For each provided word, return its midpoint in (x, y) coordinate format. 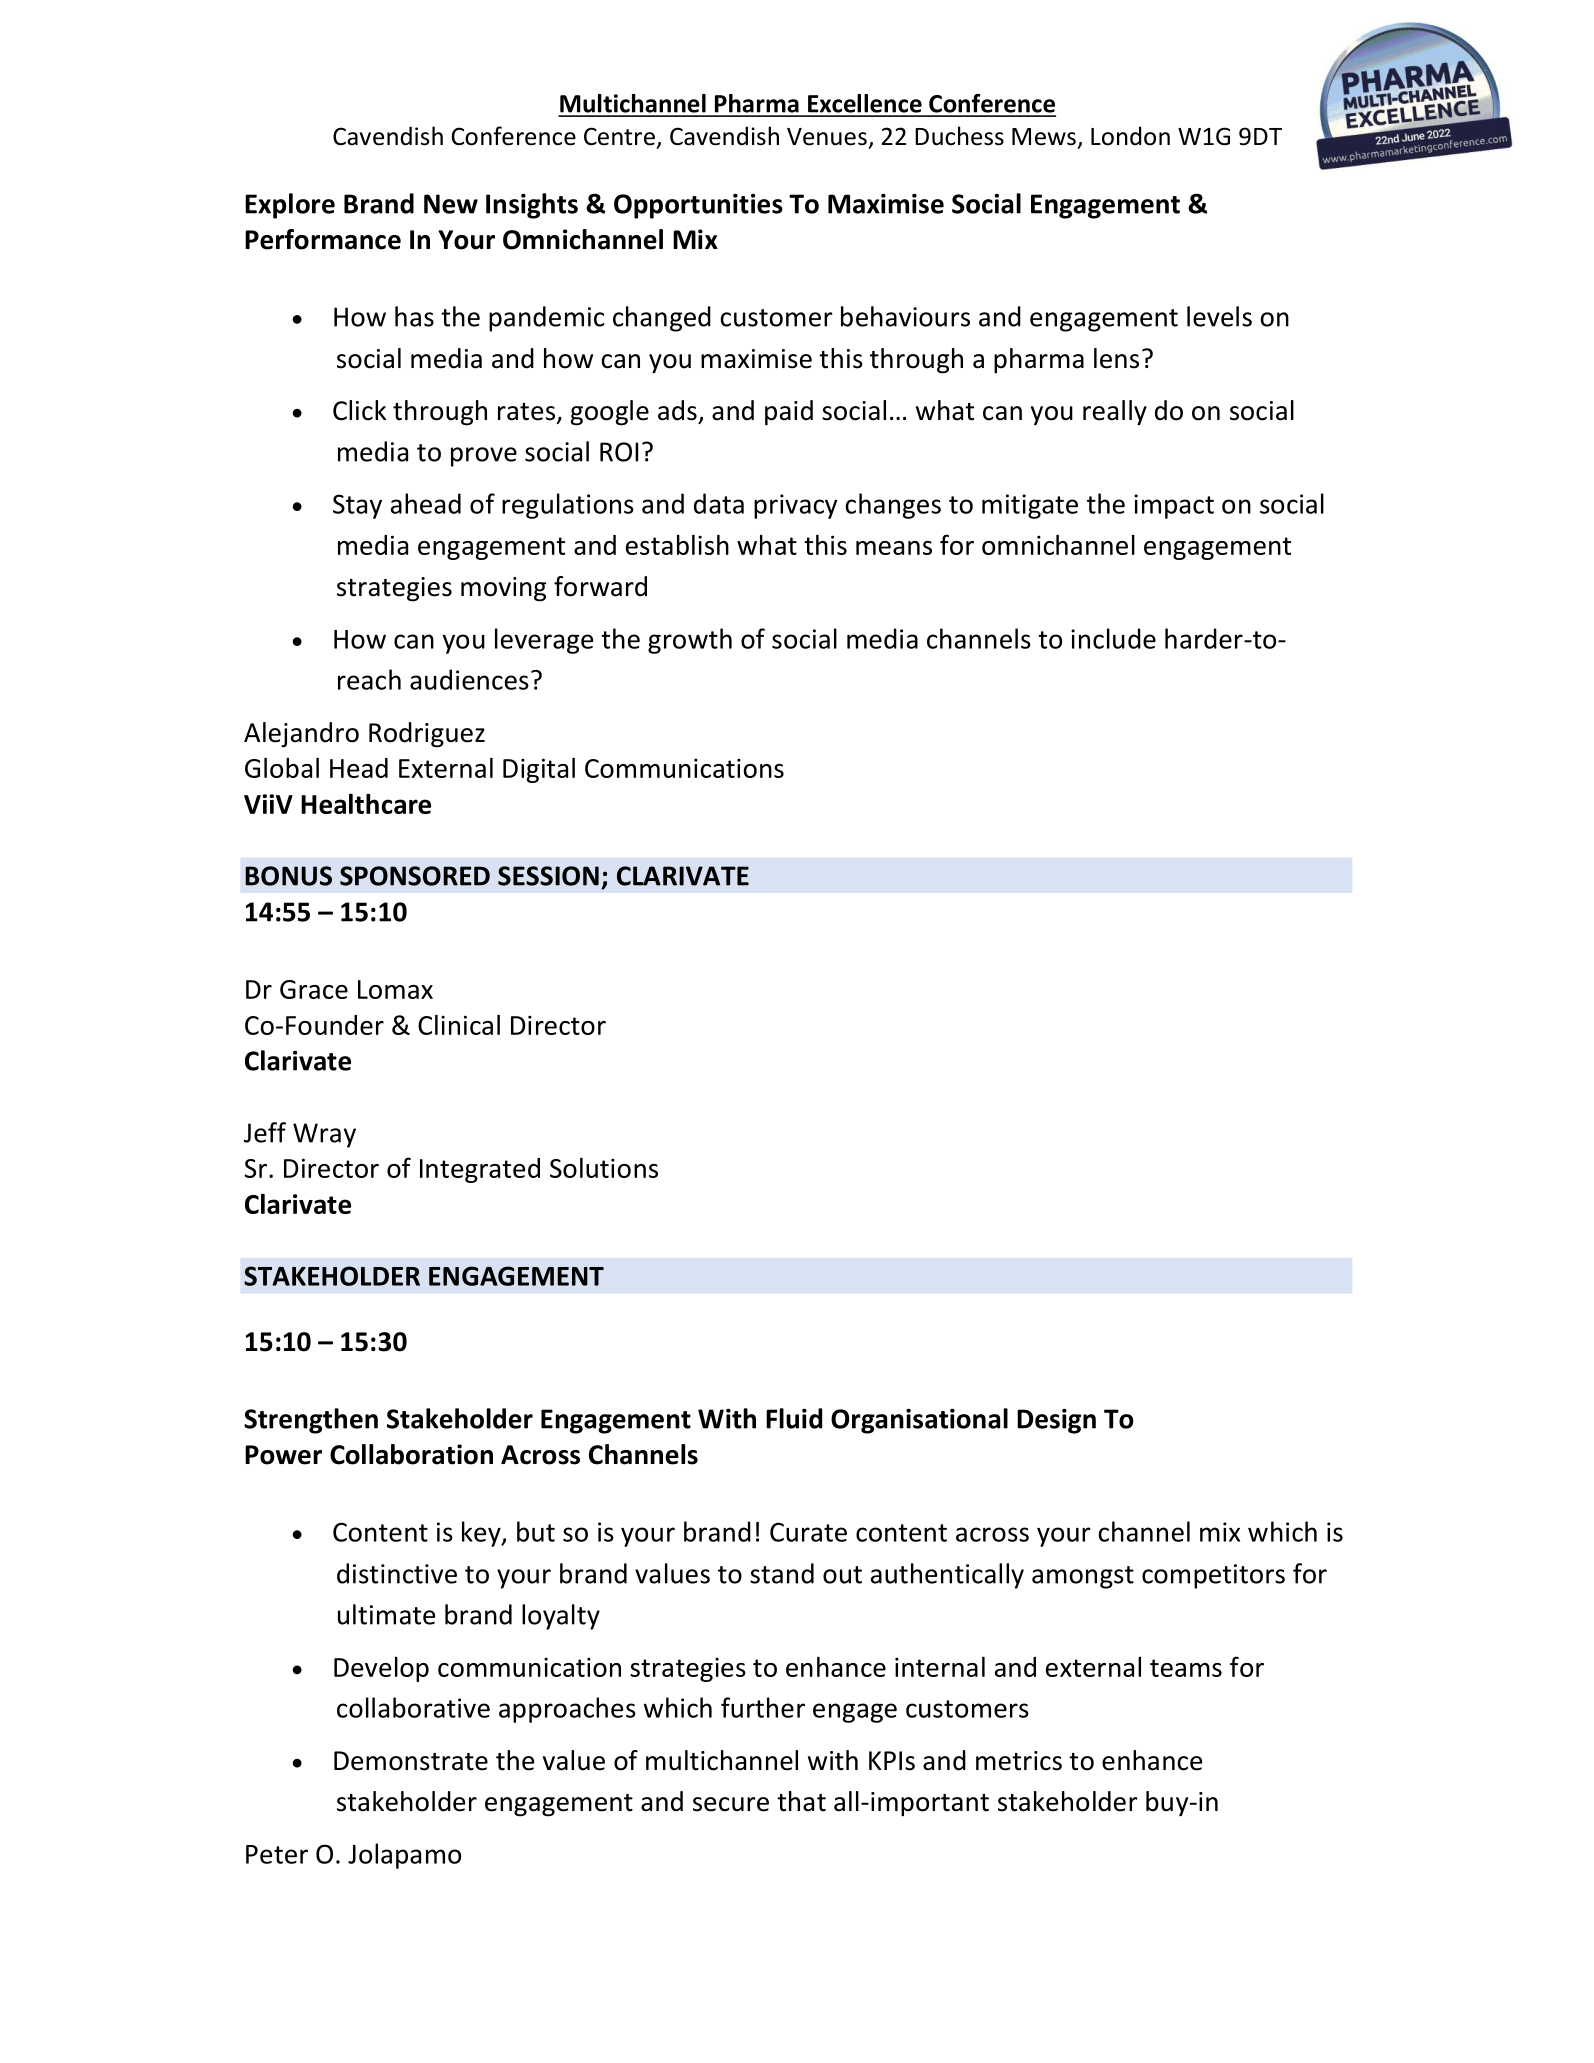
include (1113, 638)
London (1130, 136)
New (451, 204)
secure (731, 1804)
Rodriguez (427, 735)
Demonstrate (411, 1761)
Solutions (604, 1168)
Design (1056, 1421)
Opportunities (698, 206)
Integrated (480, 1170)
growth (690, 641)
